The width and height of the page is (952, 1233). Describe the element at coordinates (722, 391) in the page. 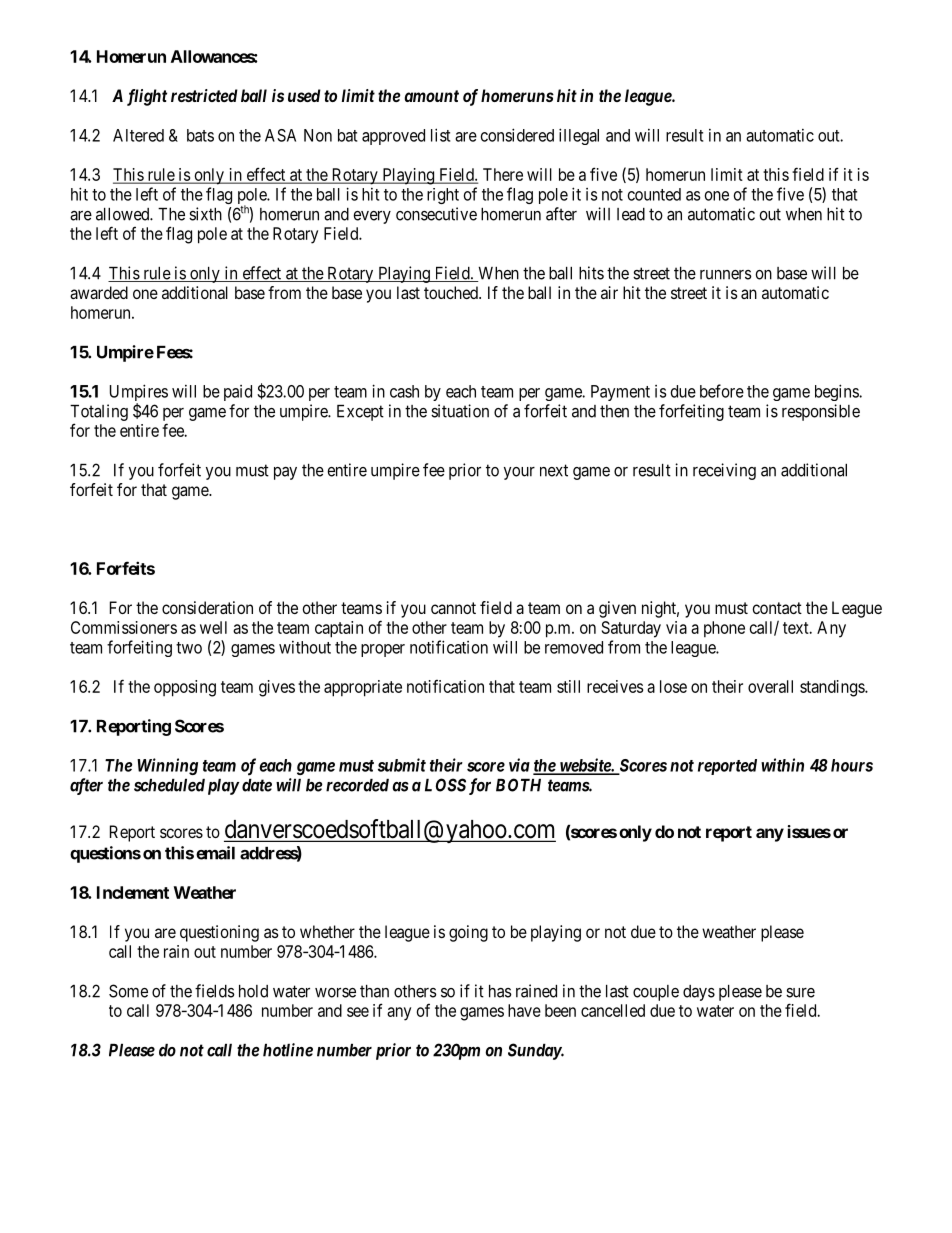

I see `before` at that location.
